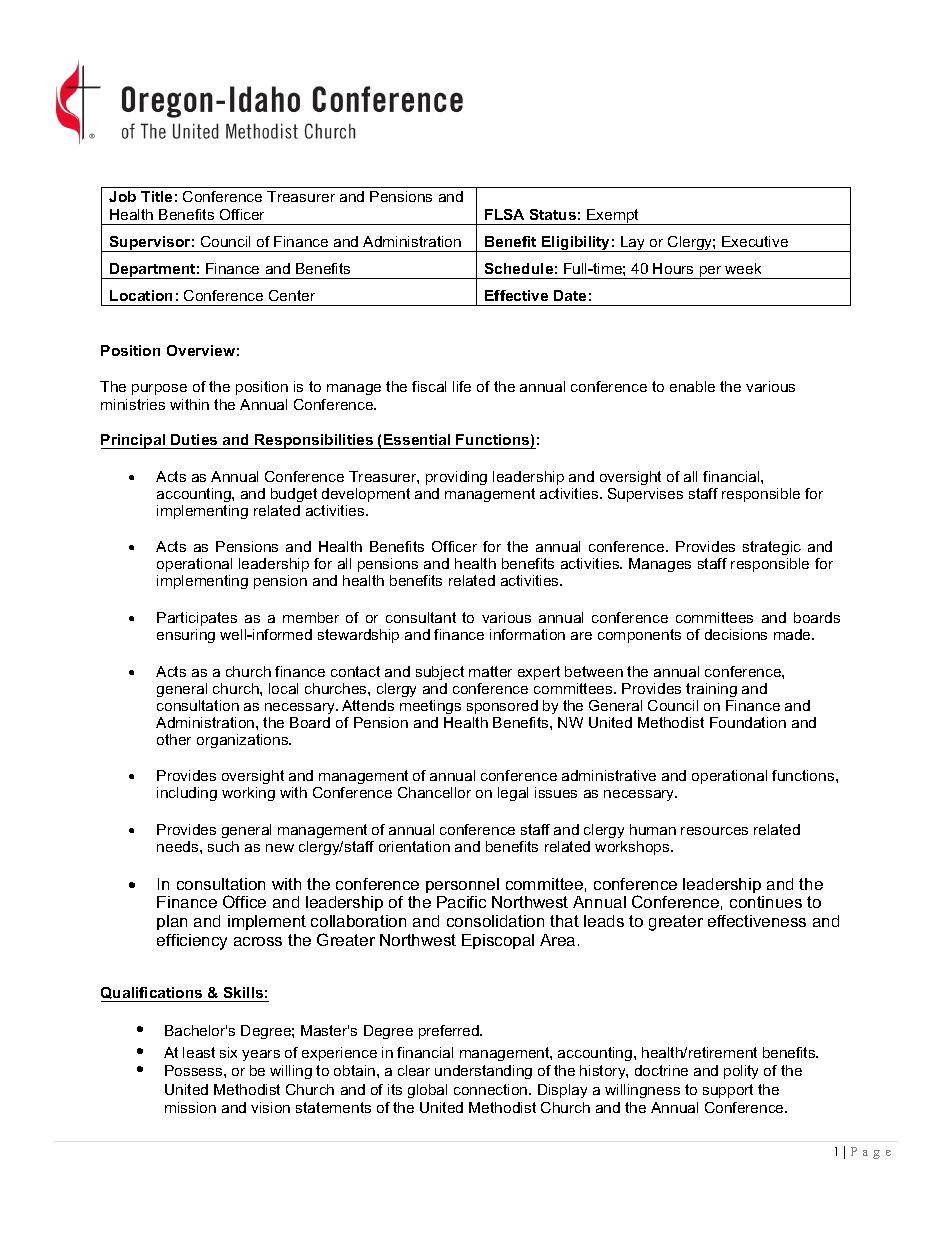  What do you see at coordinates (714, 831) in the page?
I see `resources` at bounding box center [714, 831].
